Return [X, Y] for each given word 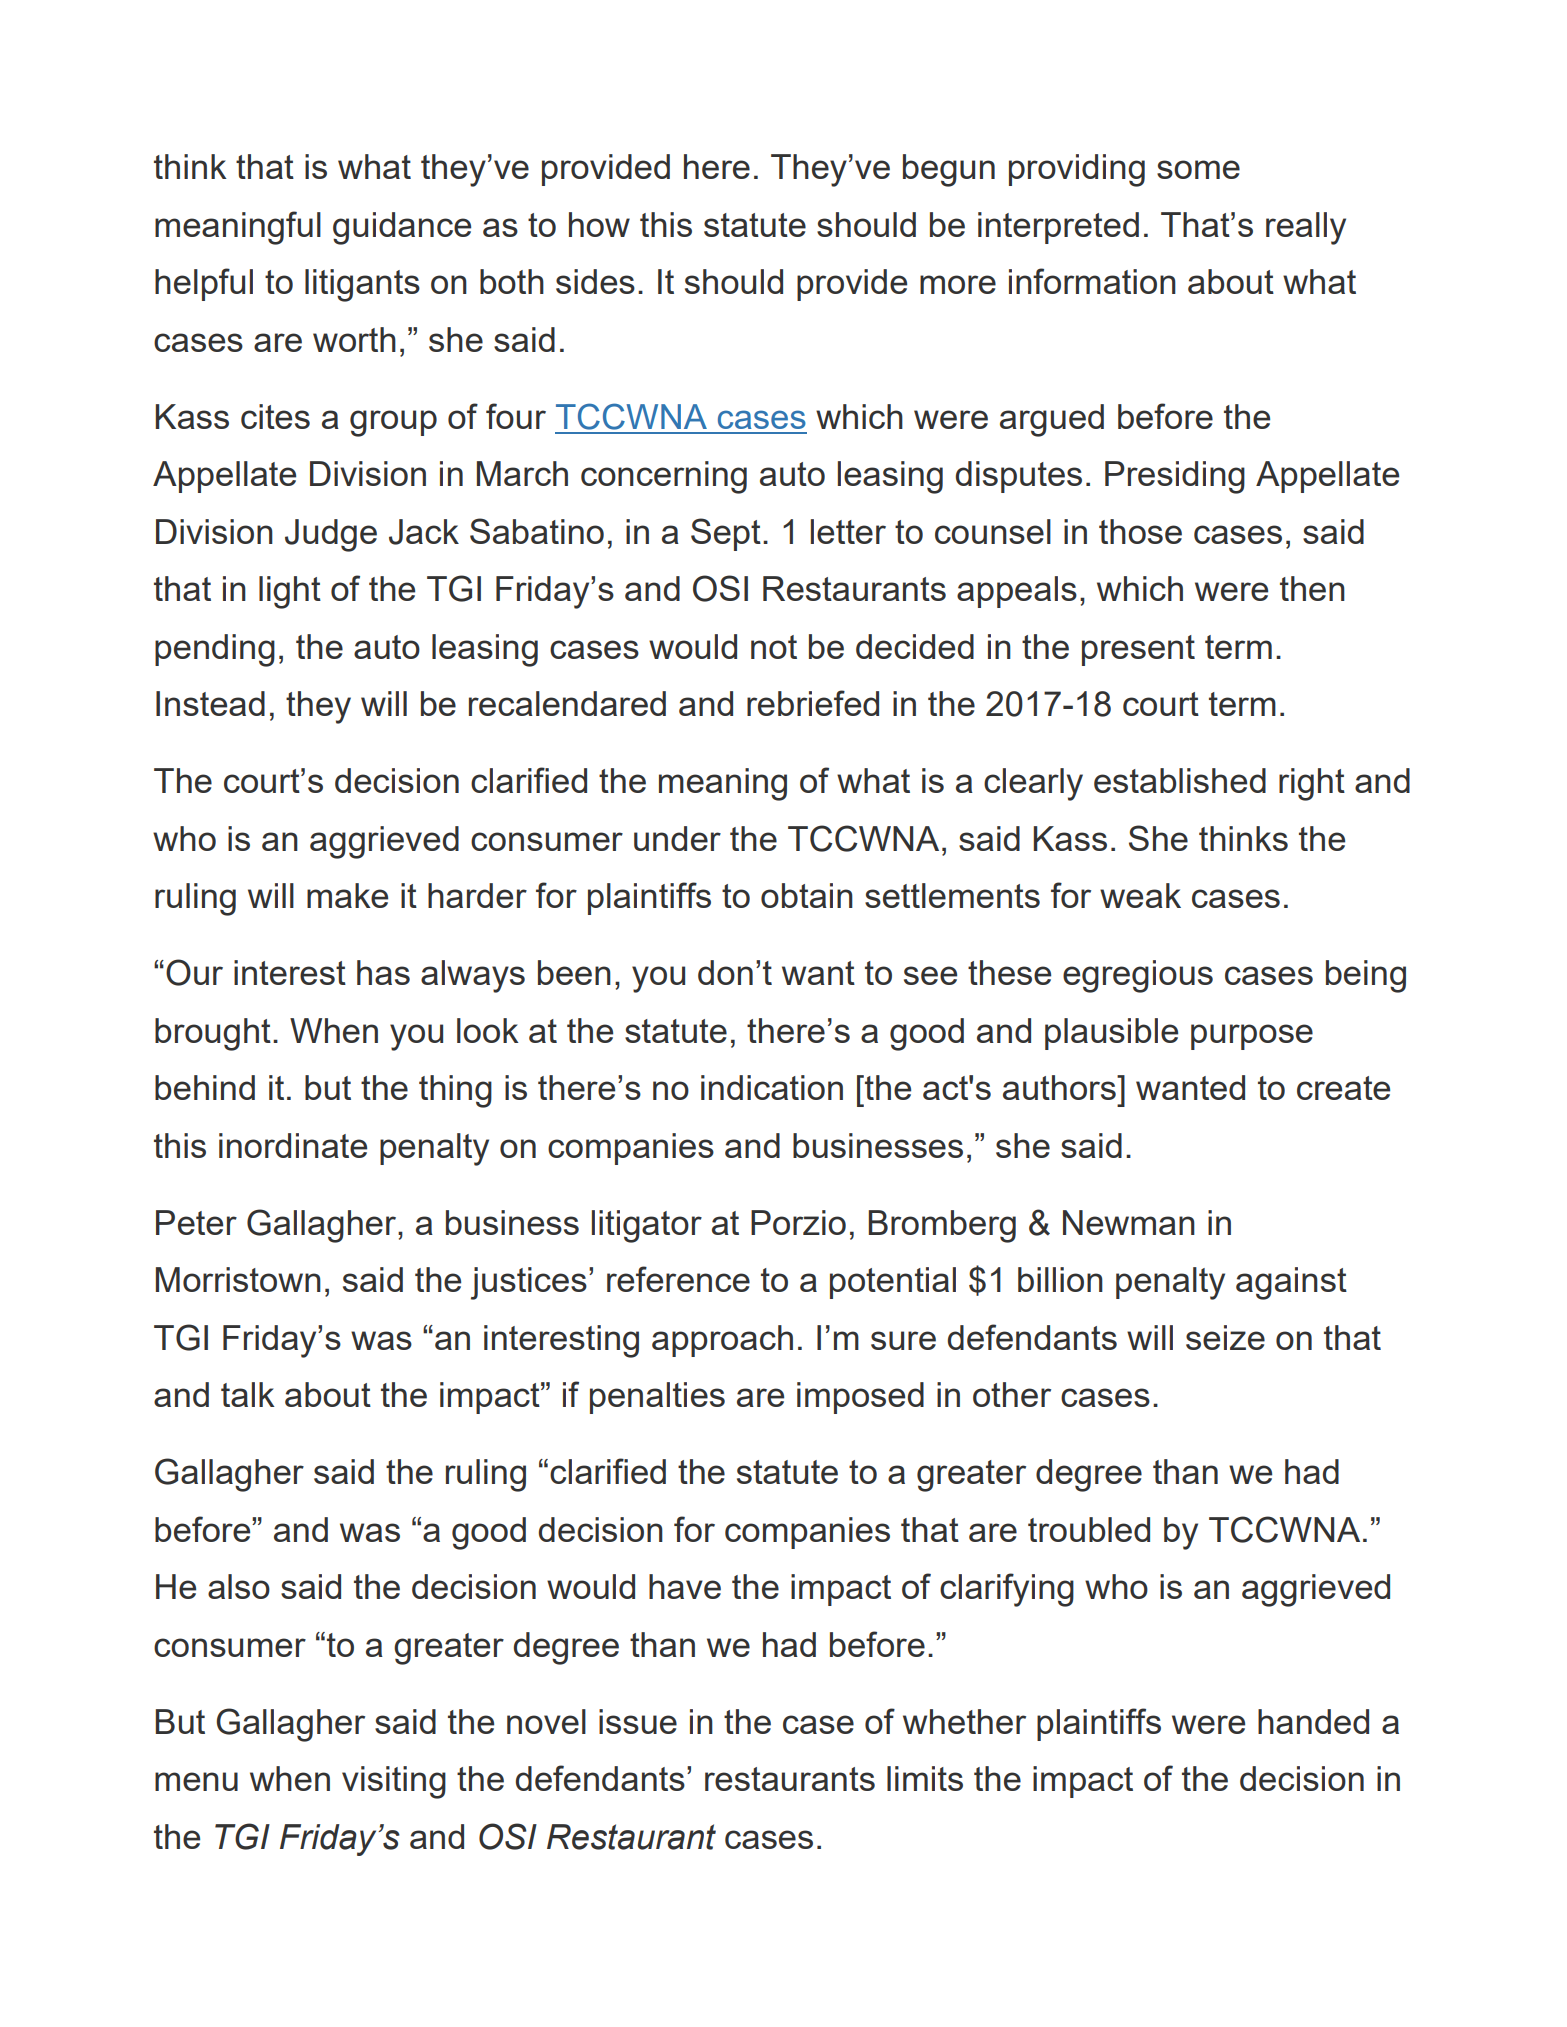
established [1180, 780]
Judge [331, 535]
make [347, 895]
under [677, 838]
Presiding [1175, 477]
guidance [402, 228]
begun [949, 170]
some [1198, 169]
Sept [726, 534]
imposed [860, 1398]
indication [772, 1087]
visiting [394, 1782]
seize [1225, 1337]
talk [248, 1394]
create [1343, 1088]
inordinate [293, 1145]
